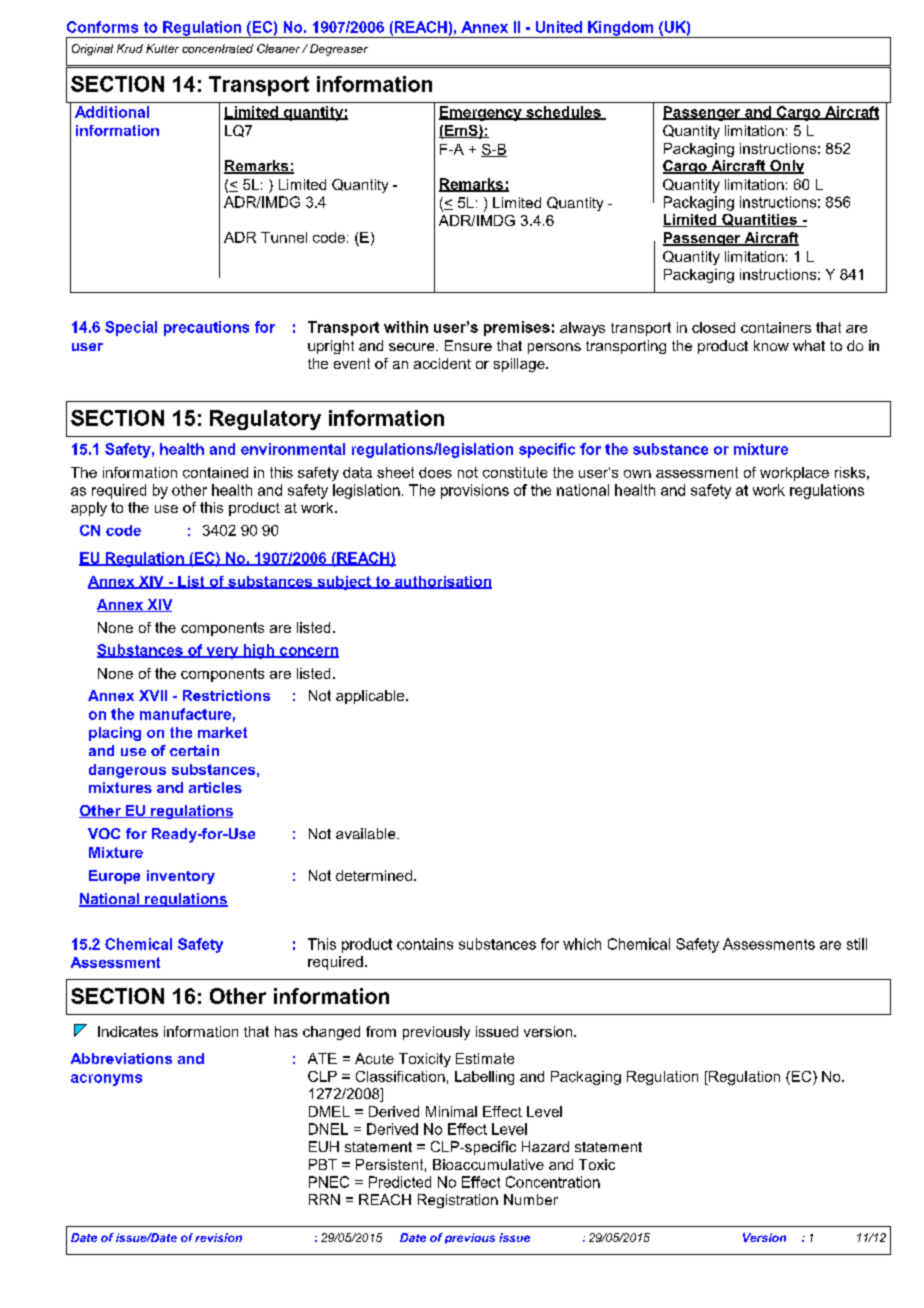 This screenshot has width=924, height=1308. What do you see at coordinates (217, 48) in the screenshot?
I see `concentrated` at bounding box center [217, 48].
